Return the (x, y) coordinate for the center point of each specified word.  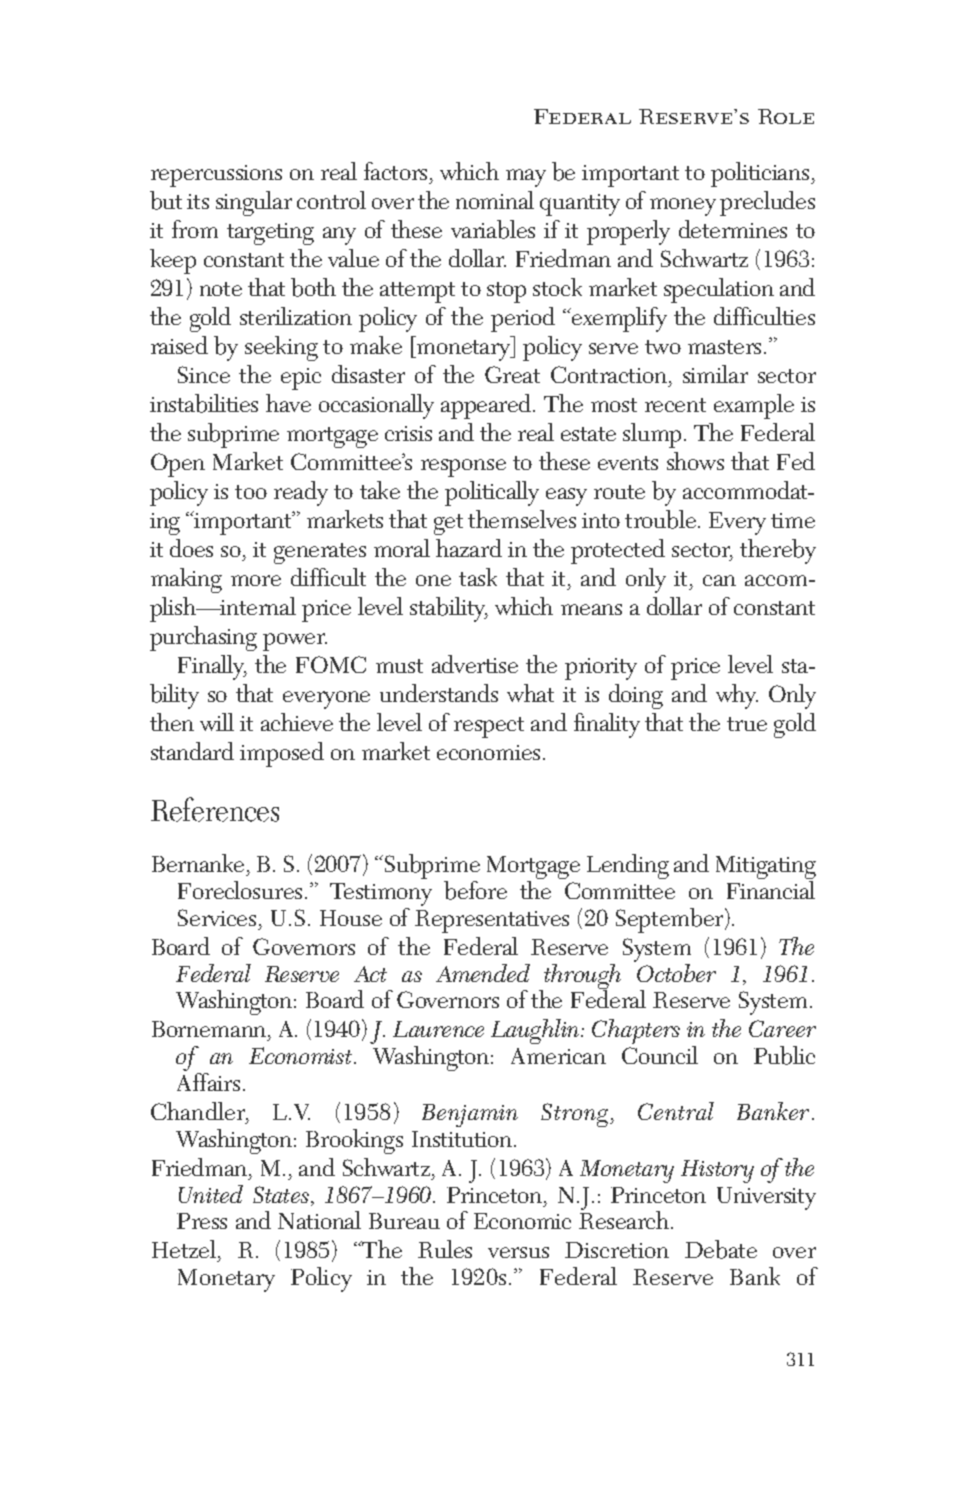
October (675, 971)
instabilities (204, 403)
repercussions (216, 176)
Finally (212, 667)
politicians (761, 174)
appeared (487, 406)
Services (217, 917)
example (754, 406)
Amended (483, 973)
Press (202, 1221)
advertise (475, 664)
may (526, 178)
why (737, 696)
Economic (522, 1221)
